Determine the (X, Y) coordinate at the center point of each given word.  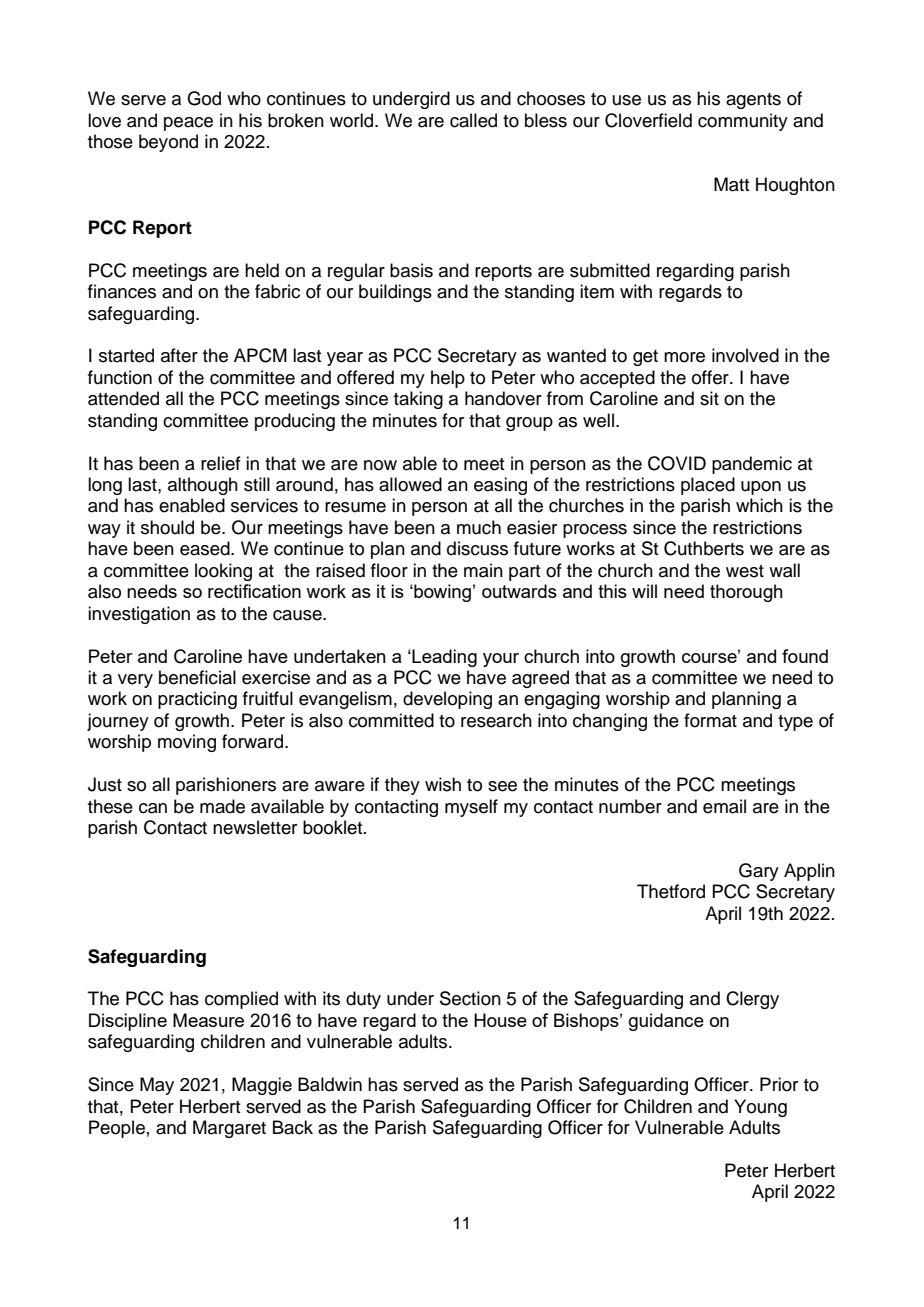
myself (471, 808)
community (743, 122)
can (153, 808)
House (500, 1020)
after (179, 355)
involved (745, 355)
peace (188, 124)
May (157, 1086)
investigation (139, 615)
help (448, 379)
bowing (441, 593)
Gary (759, 872)
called (473, 120)
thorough (746, 593)
